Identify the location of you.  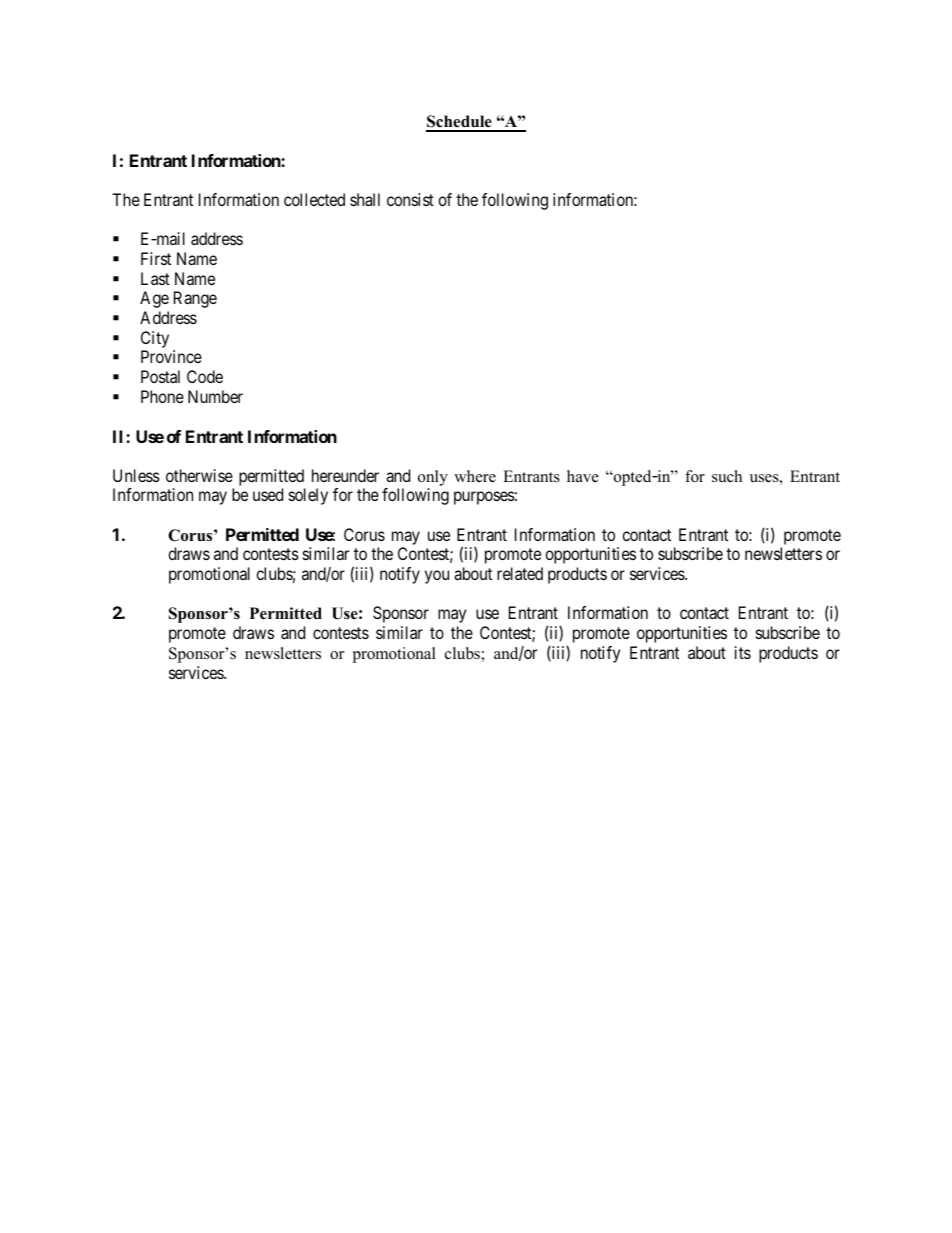
(437, 577).
